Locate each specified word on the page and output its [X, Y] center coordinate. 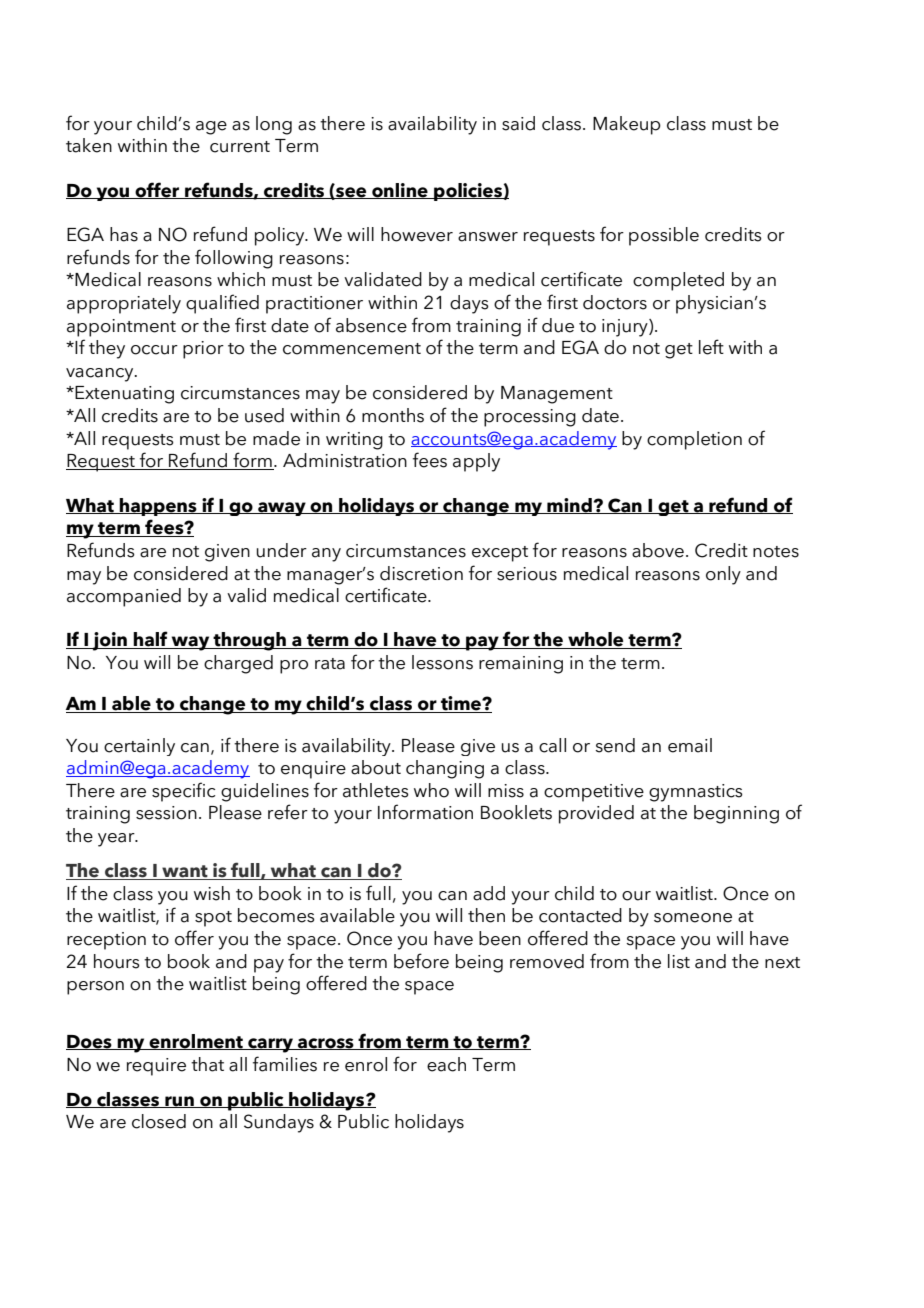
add [489, 893]
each [446, 1064]
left [711, 347]
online [400, 191]
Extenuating [123, 395]
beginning [736, 814]
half [151, 640]
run [179, 1102]
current [240, 147]
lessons [442, 662]
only [723, 575]
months [393, 415]
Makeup [627, 125]
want [185, 872]
